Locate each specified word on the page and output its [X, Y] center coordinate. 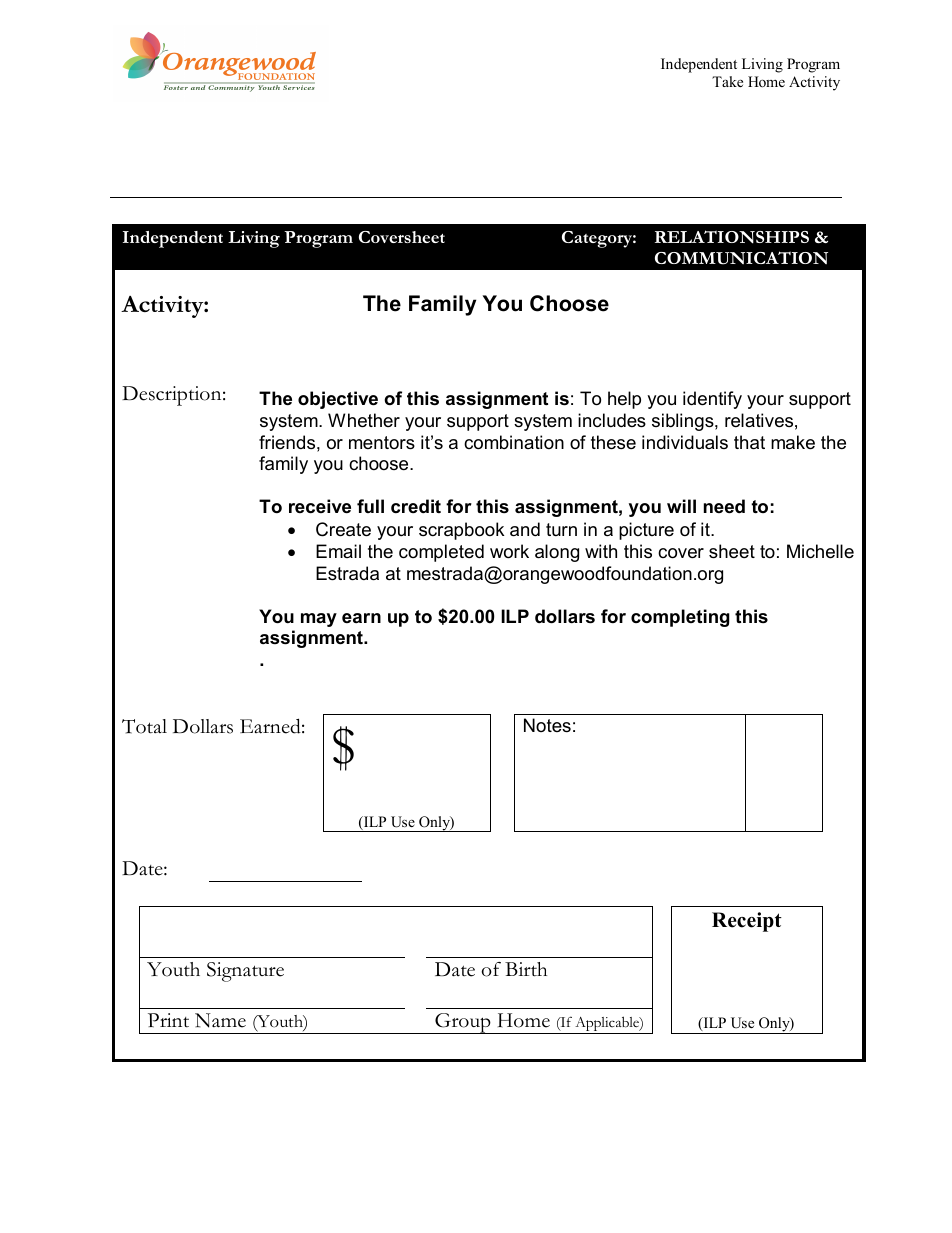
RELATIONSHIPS [732, 237]
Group [463, 1023]
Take [727, 81]
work [509, 551]
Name [220, 1020]
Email [338, 551]
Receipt [747, 922]
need [724, 506]
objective [338, 400]
